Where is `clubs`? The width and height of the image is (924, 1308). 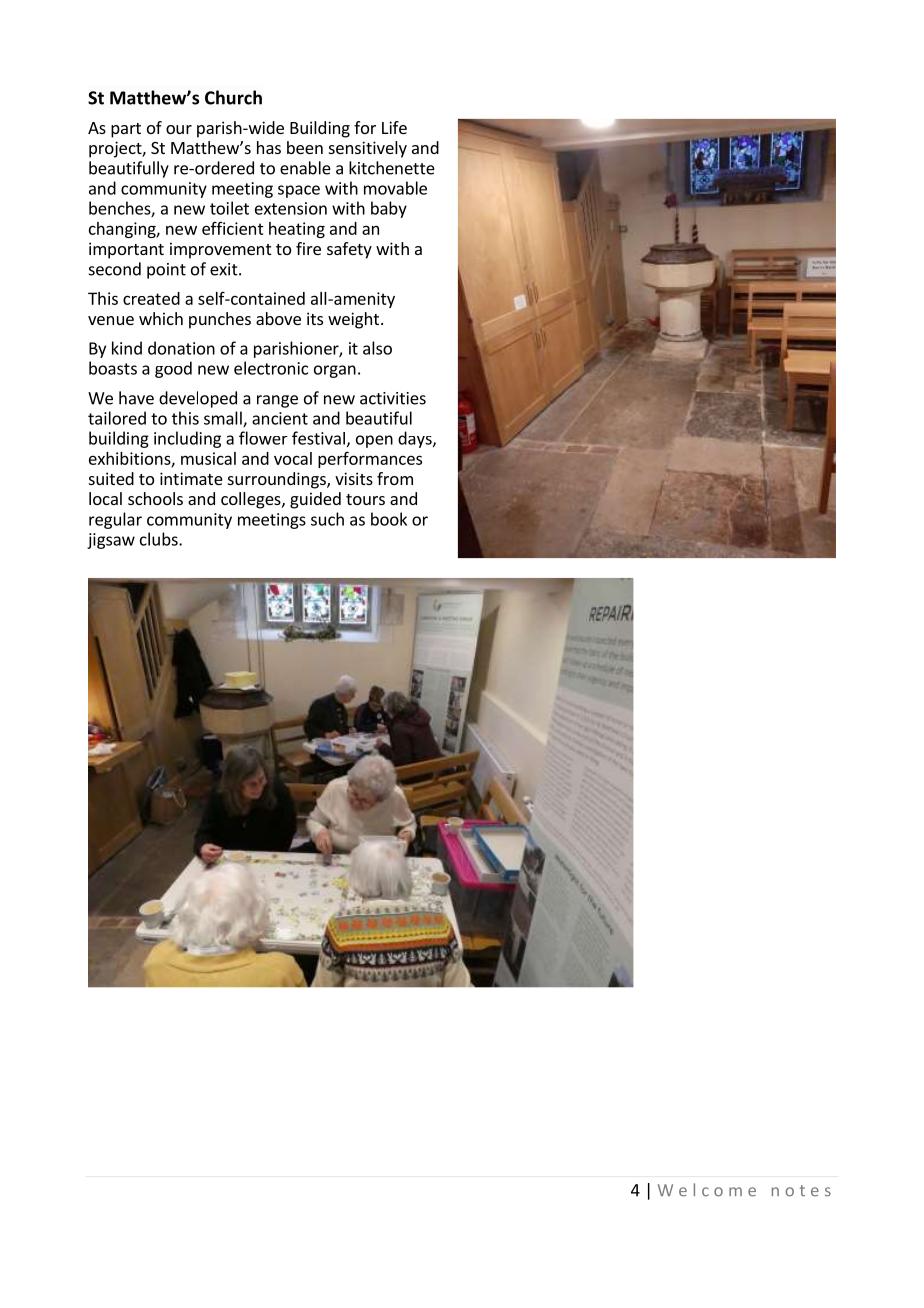
clubs is located at coordinates (160, 539).
